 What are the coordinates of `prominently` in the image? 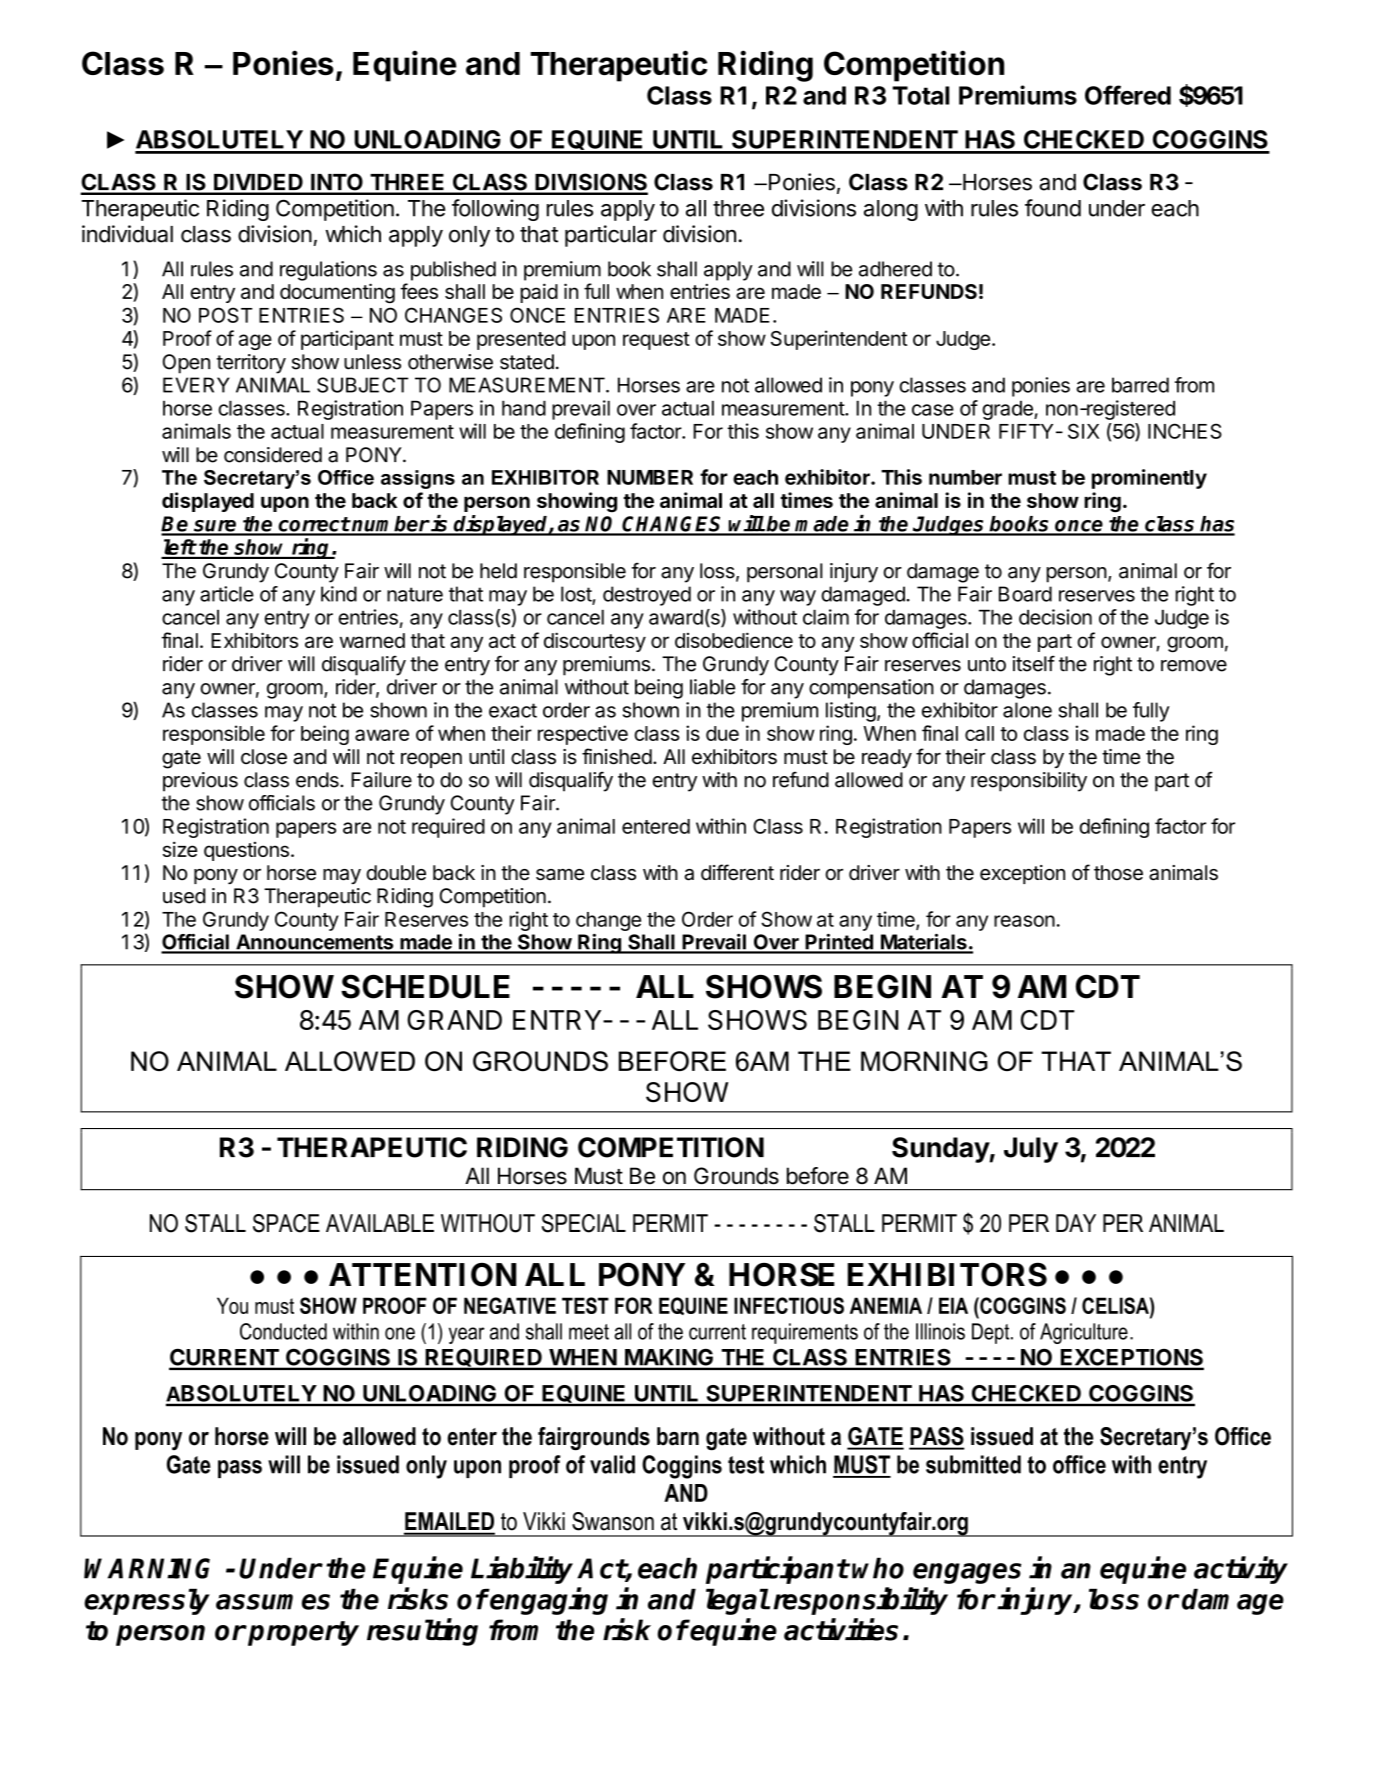 It's located at (1149, 479).
